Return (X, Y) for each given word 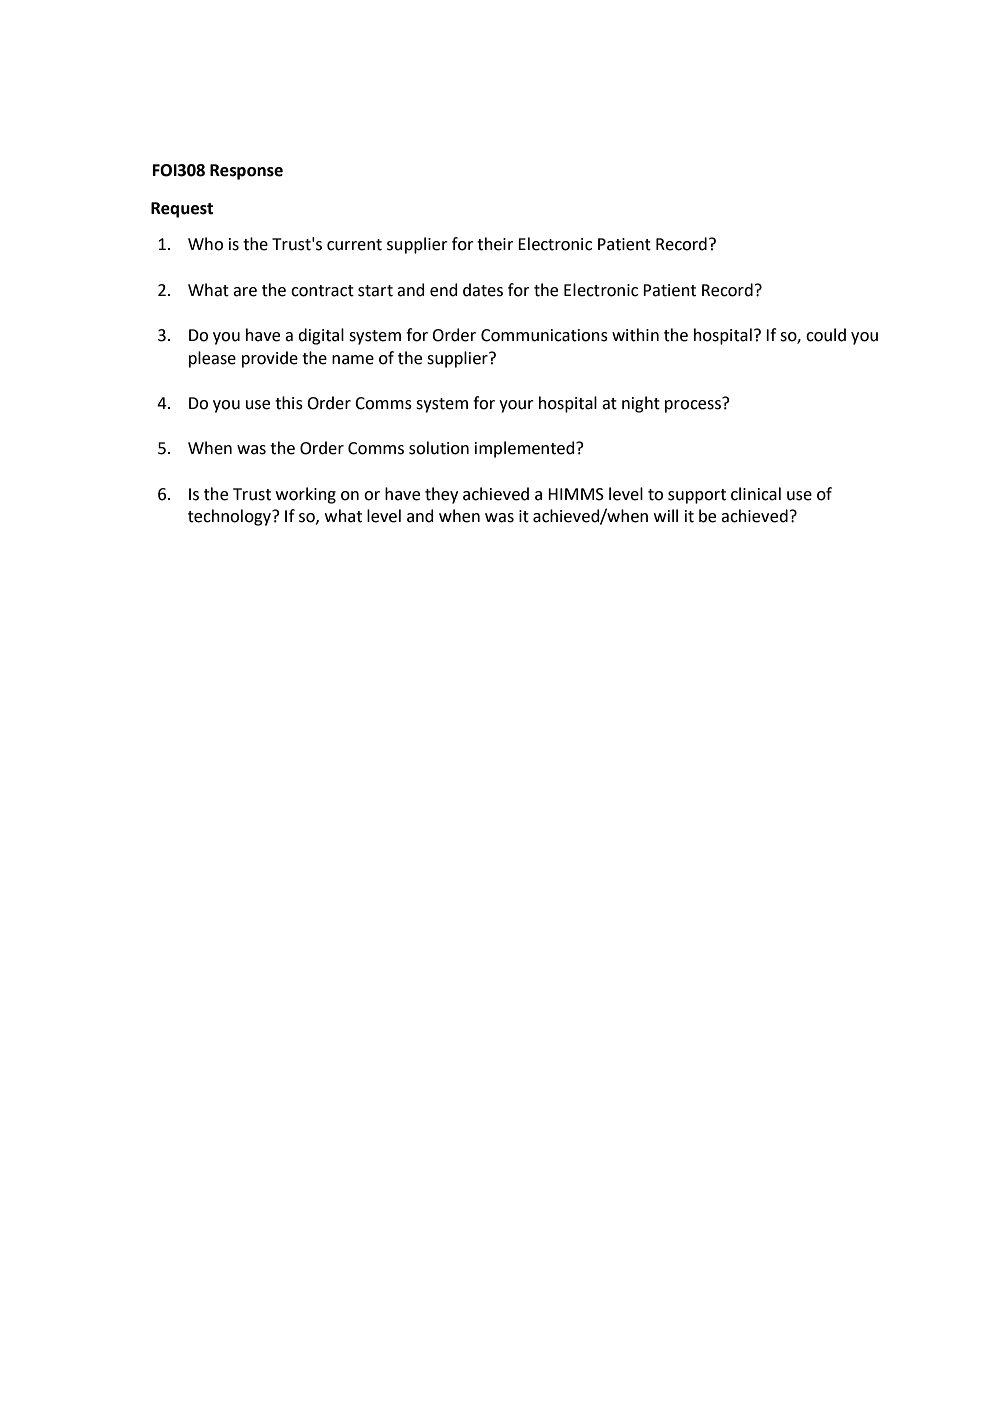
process (694, 405)
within (635, 335)
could (826, 335)
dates (483, 290)
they (441, 495)
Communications (544, 335)
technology (231, 517)
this (289, 403)
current (354, 245)
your (516, 406)
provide (270, 359)
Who (205, 244)
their (495, 244)
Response (246, 172)
